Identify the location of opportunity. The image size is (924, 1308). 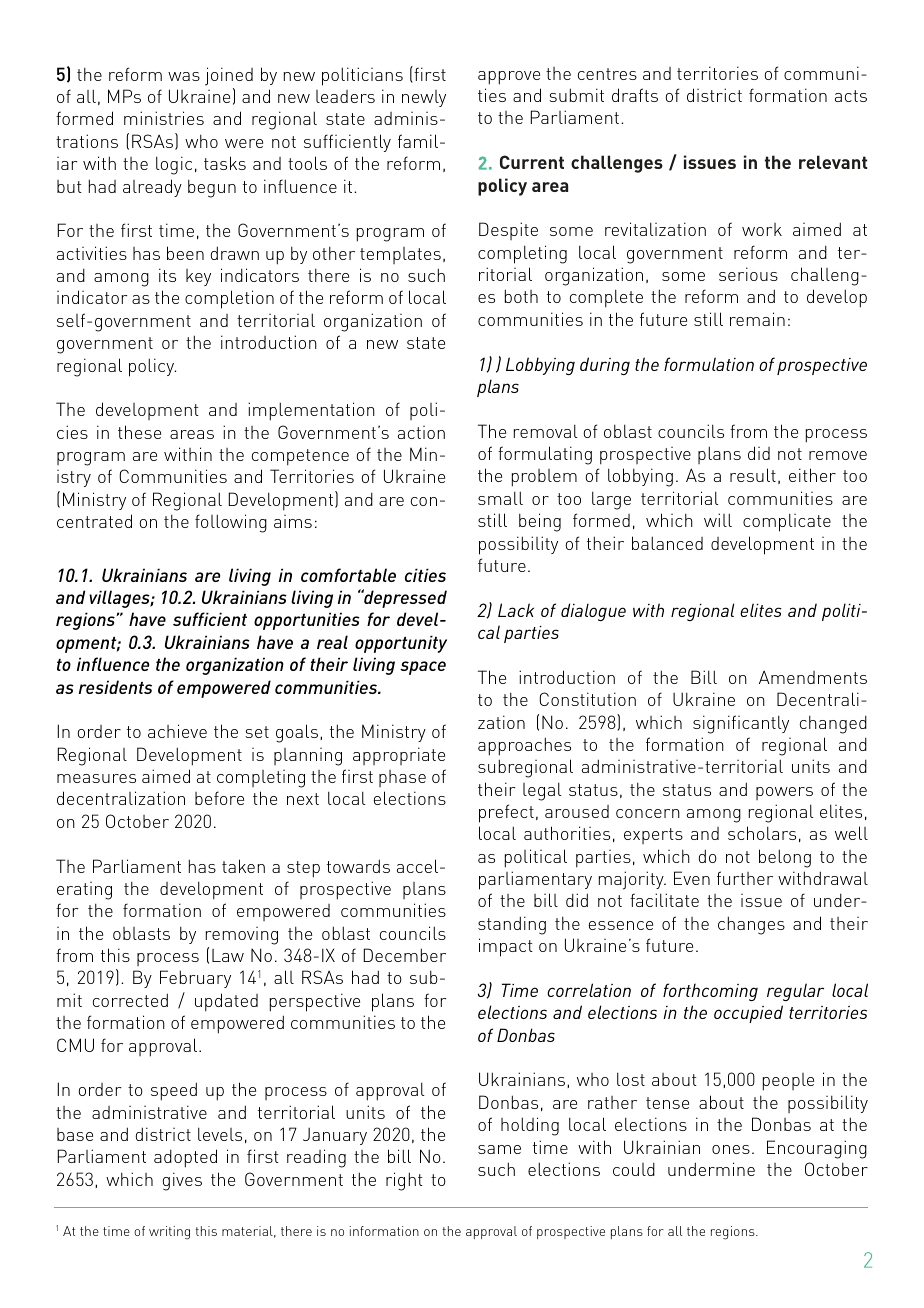
(401, 644).
